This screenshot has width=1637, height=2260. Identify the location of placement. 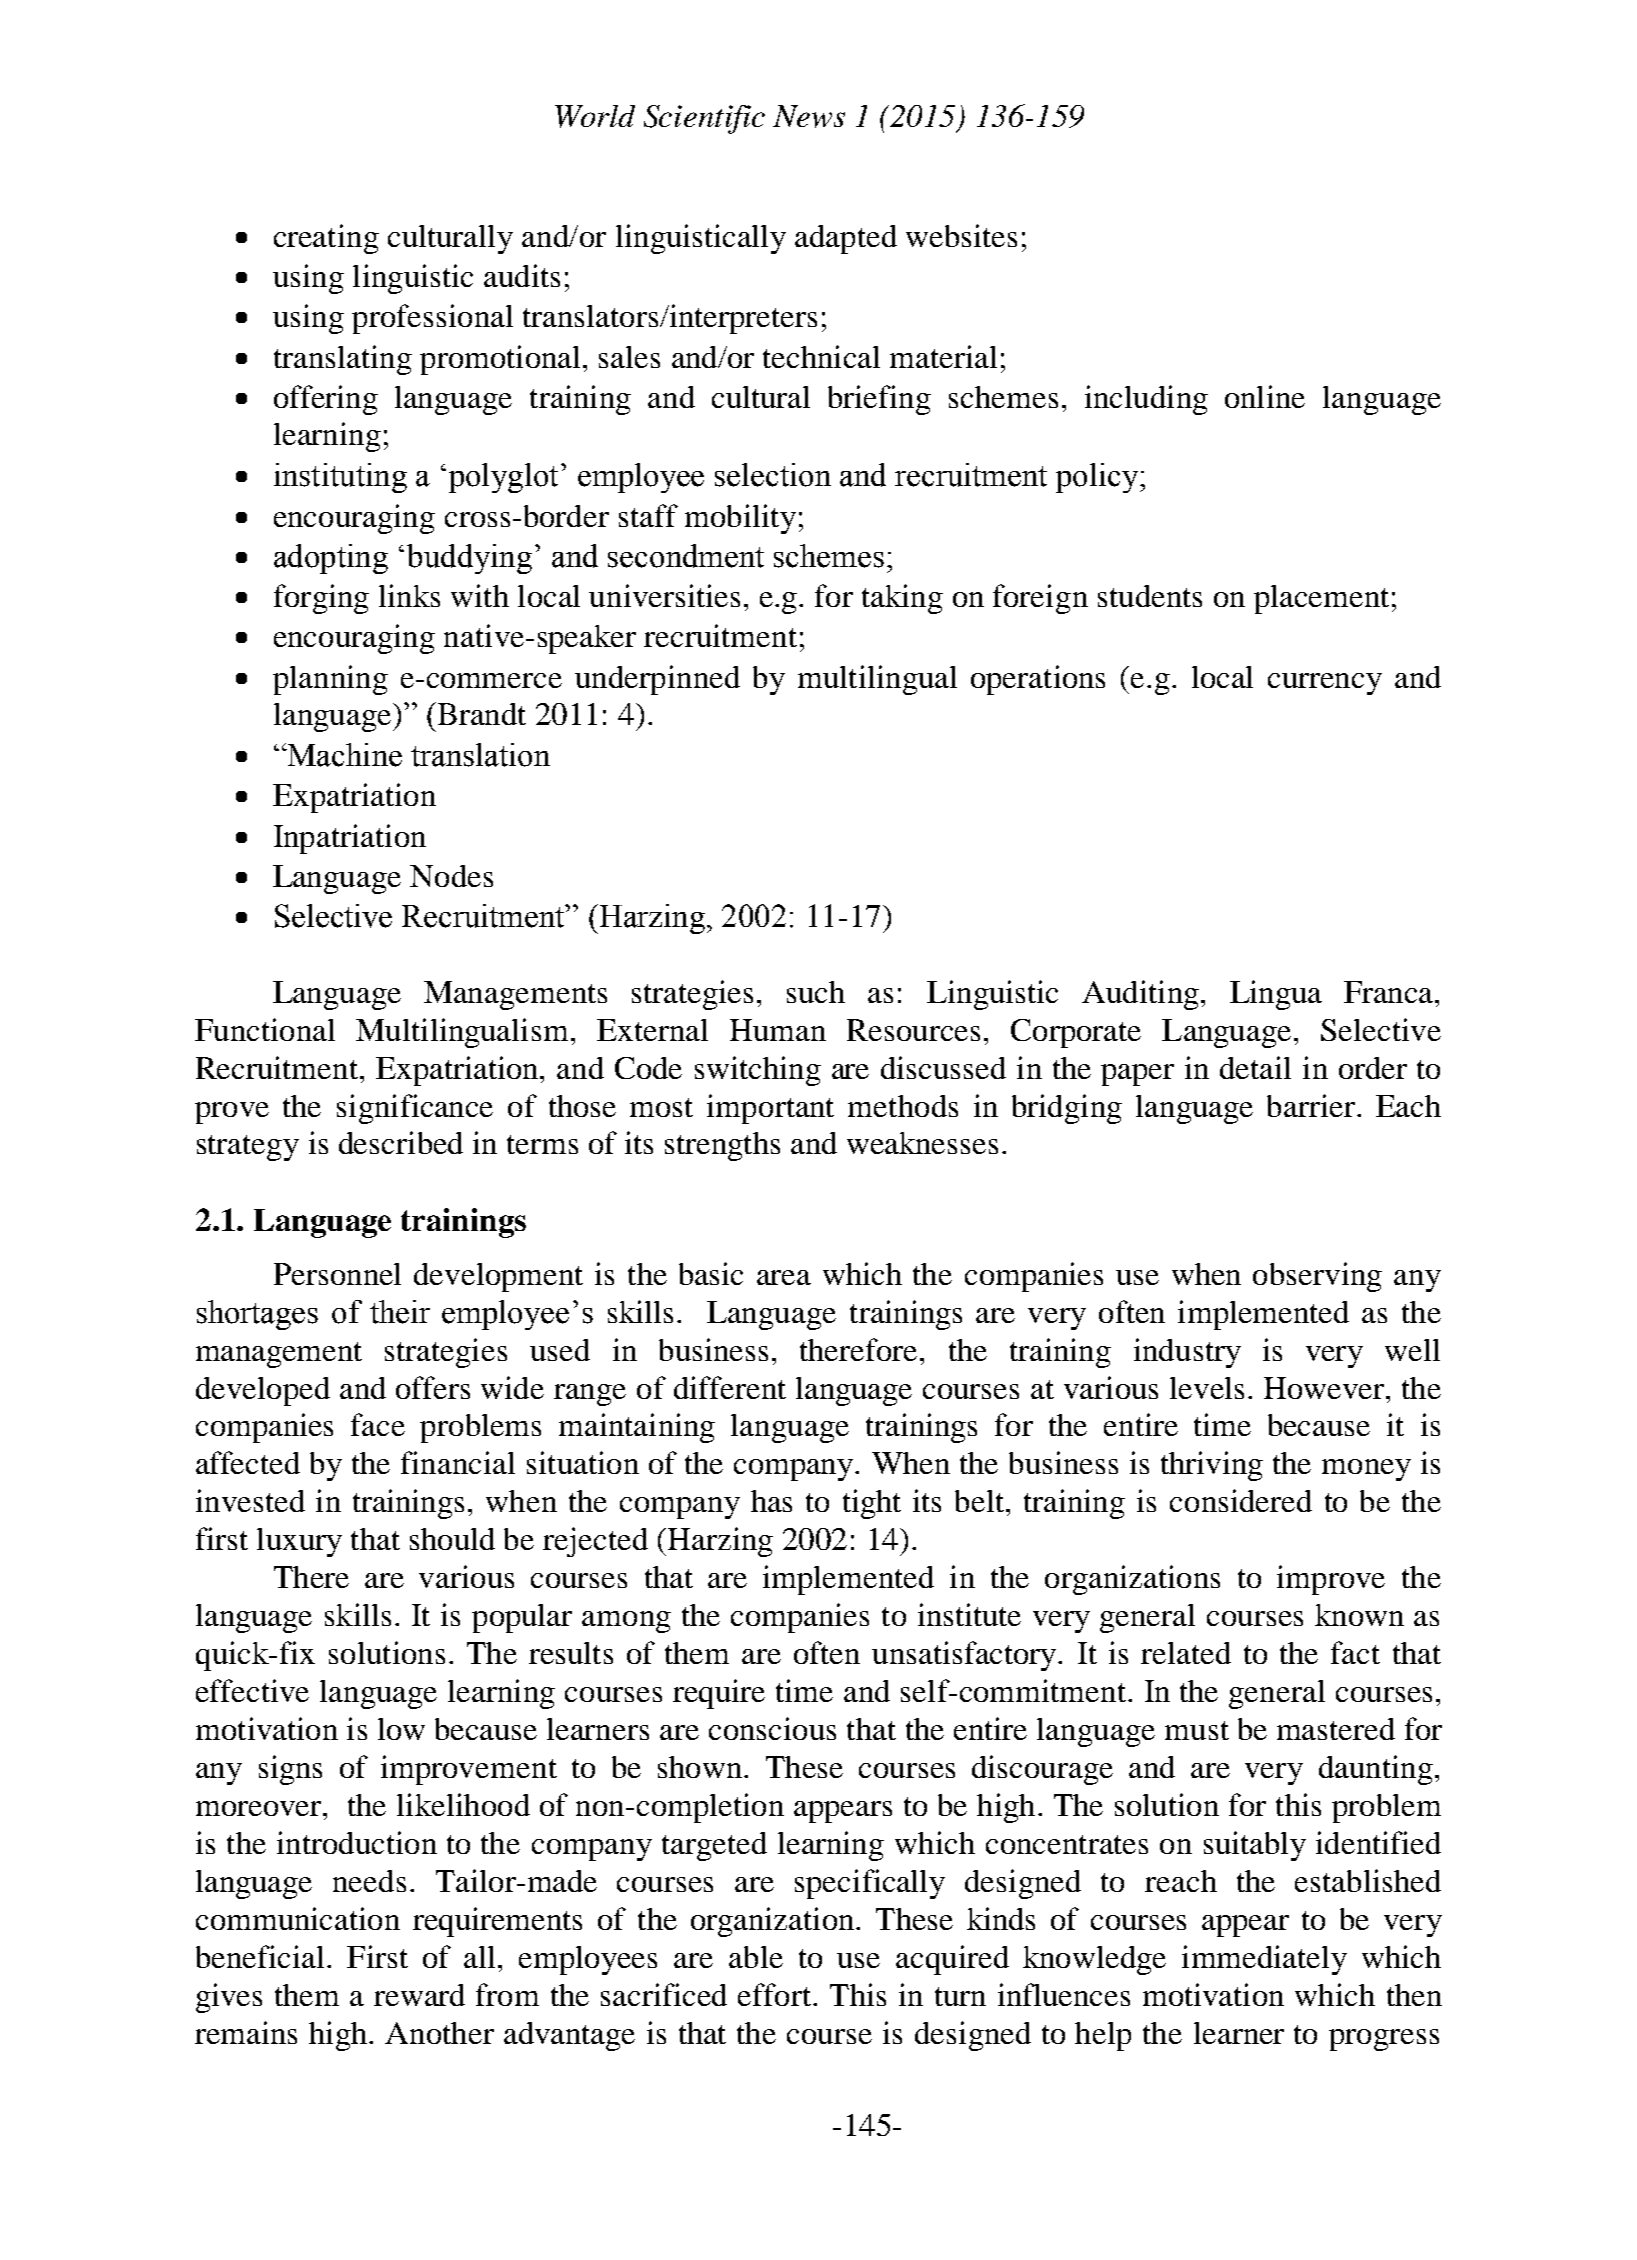
(1321, 599).
